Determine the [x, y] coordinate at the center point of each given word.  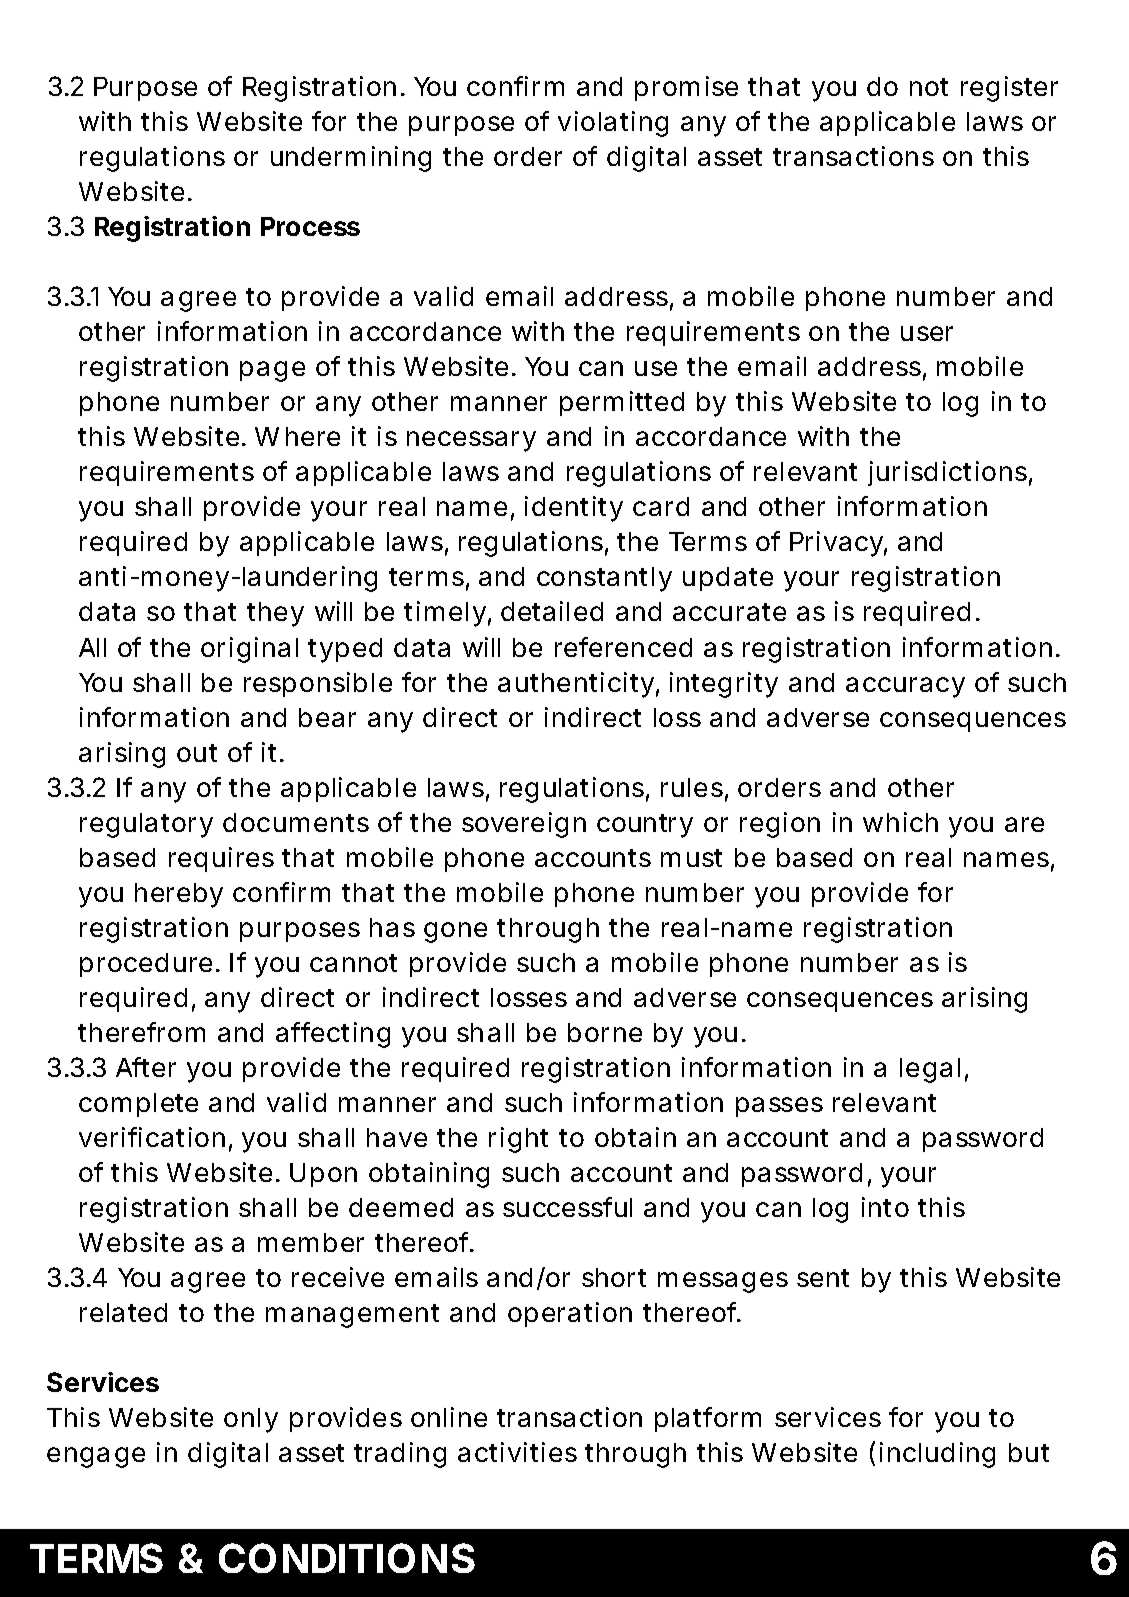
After [146, 1067]
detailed [552, 611]
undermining [351, 159]
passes [779, 1107]
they [275, 614]
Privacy [838, 544]
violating [613, 124]
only [251, 1420]
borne [605, 1032]
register [1009, 89]
